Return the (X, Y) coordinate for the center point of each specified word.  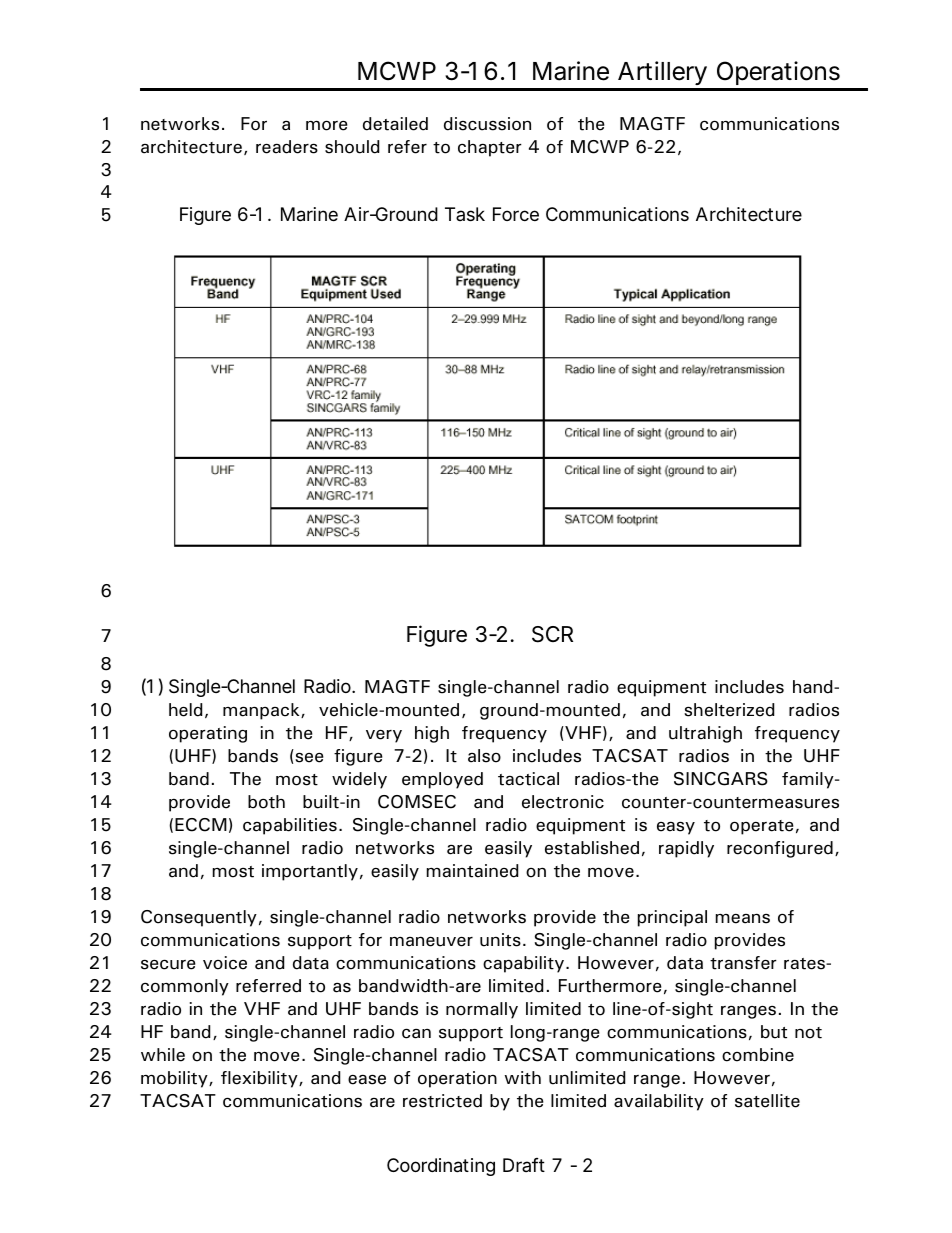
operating (208, 734)
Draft (524, 1165)
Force (516, 214)
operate (762, 827)
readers (287, 147)
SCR (552, 634)
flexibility (260, 1079)
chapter (490, 148)
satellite (767, 1101)
